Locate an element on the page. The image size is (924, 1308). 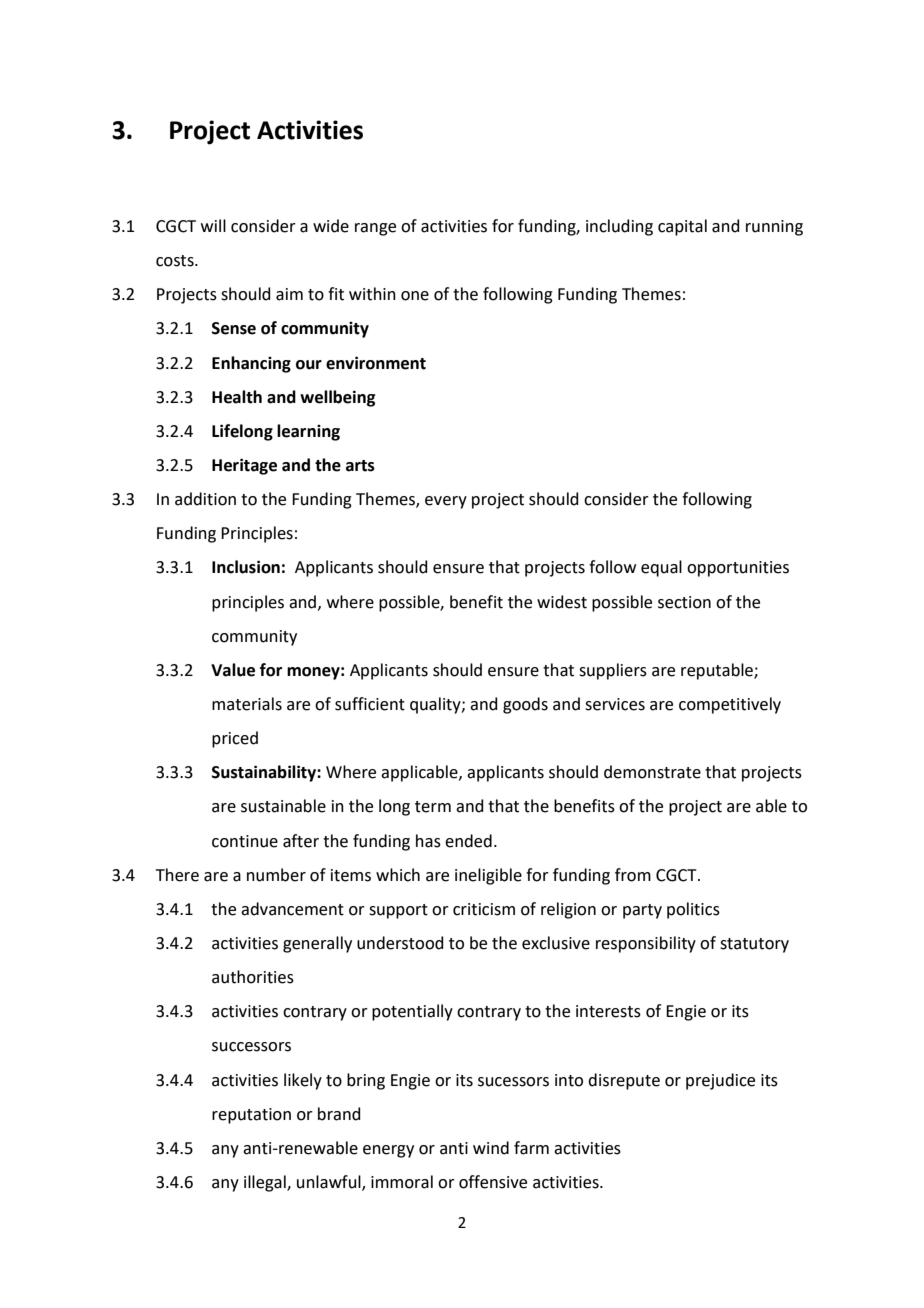
will is located at coordinates (213, 225).
